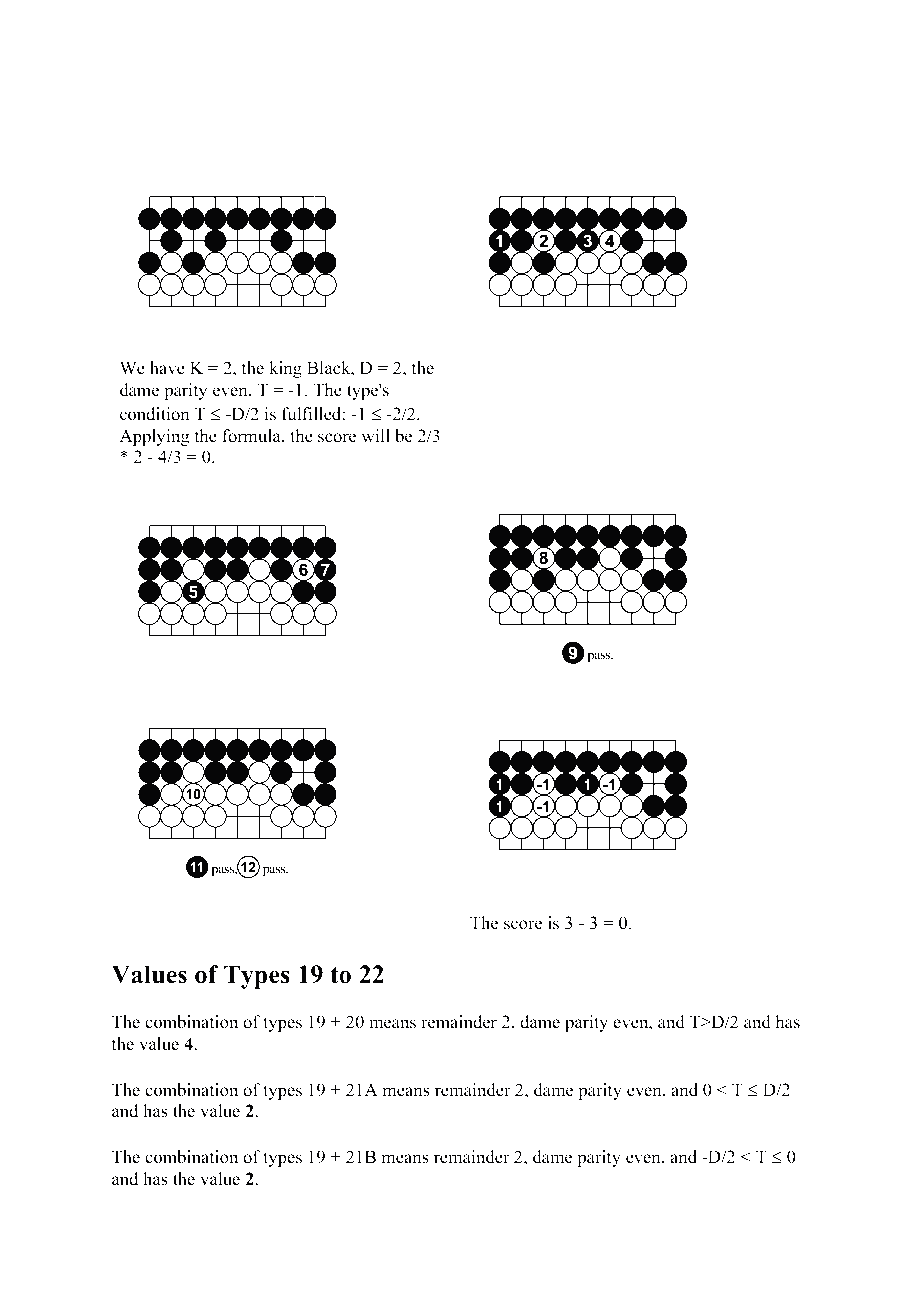 Image resolution: width=924 pixels, height=1308 pixels. I want to click on king, so click(285, 369).
